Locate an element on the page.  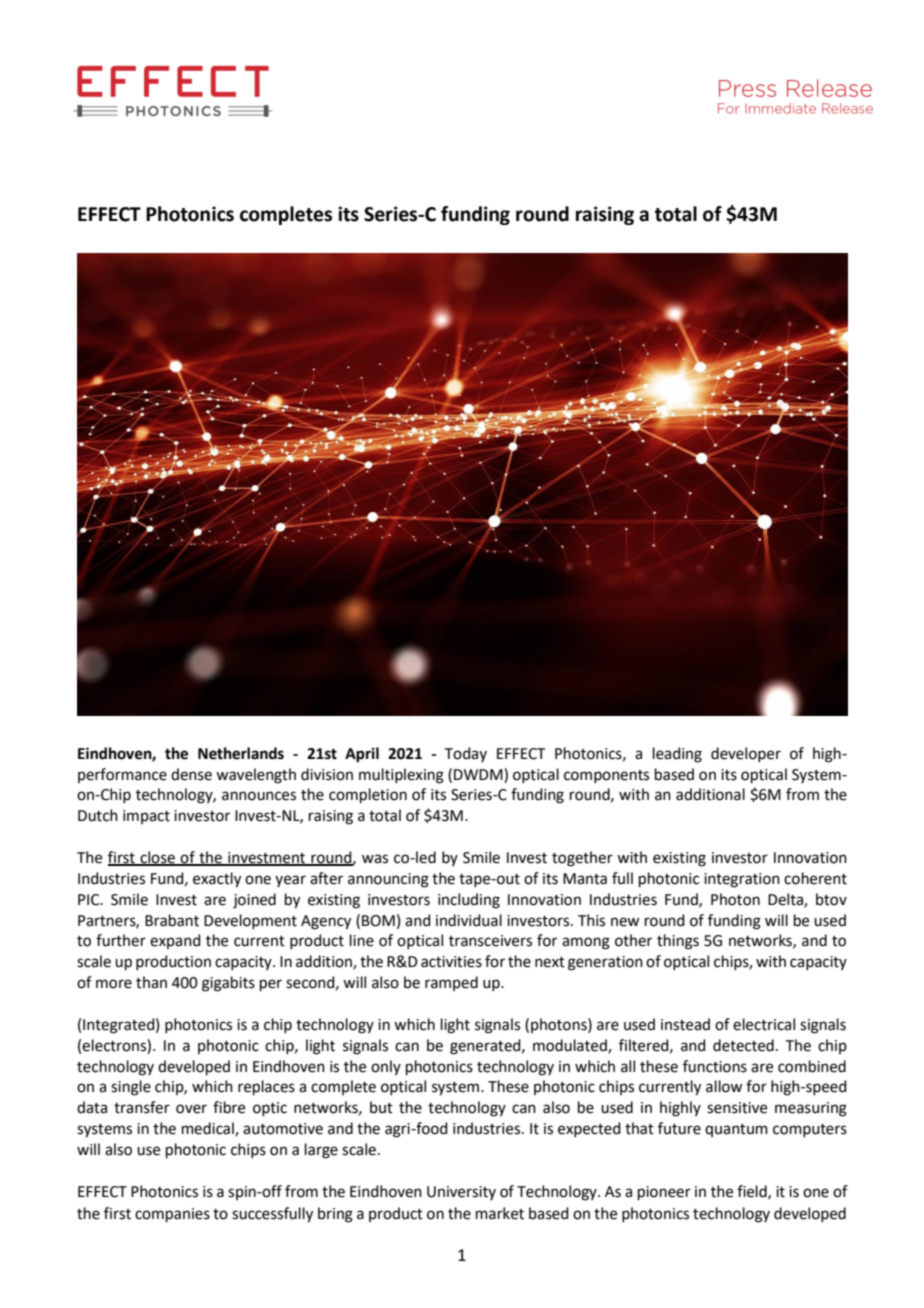
Netherlands is located at coordinates (241, 753).
